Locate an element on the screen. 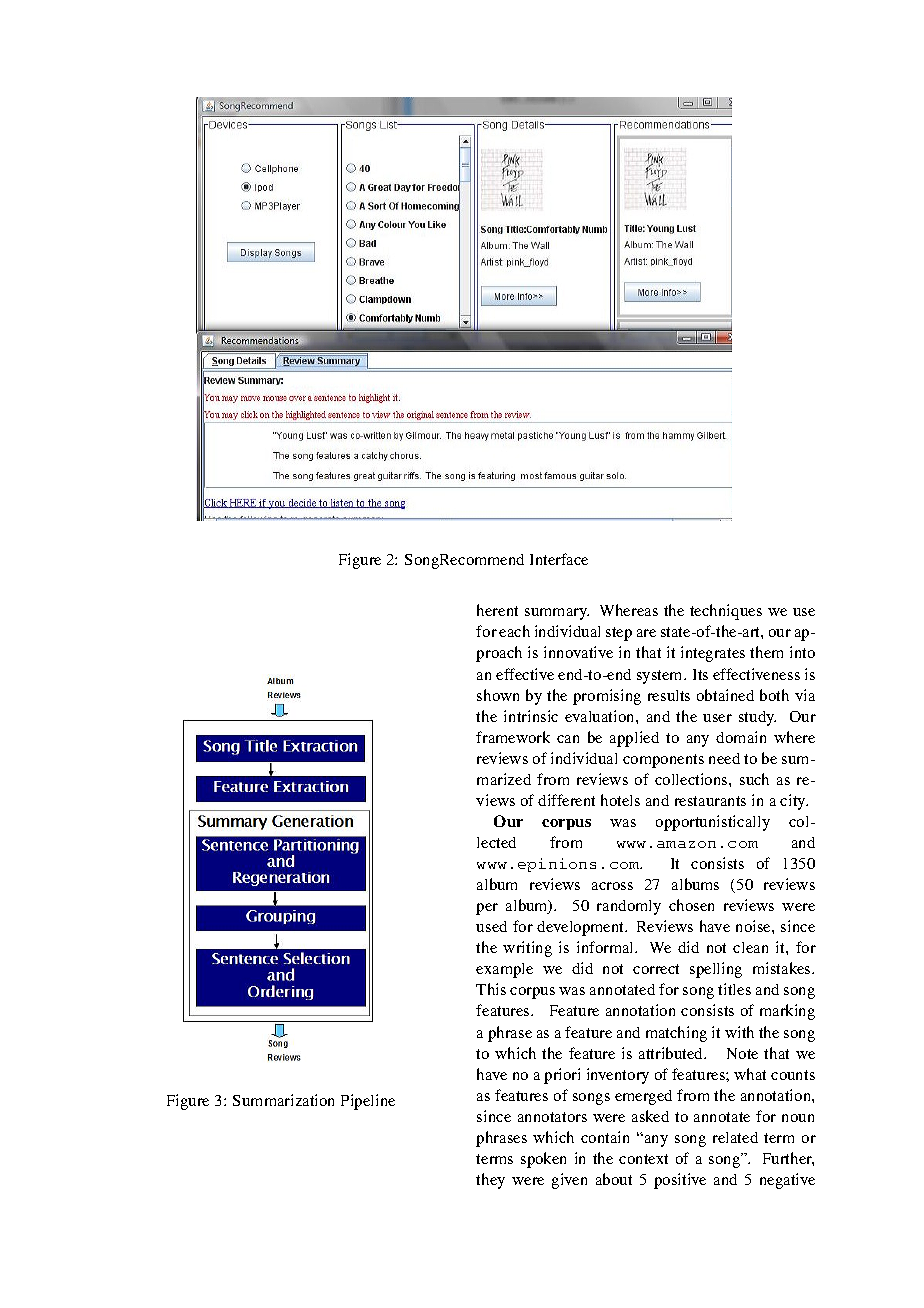  chosen is located at coordinates (691, 905).
